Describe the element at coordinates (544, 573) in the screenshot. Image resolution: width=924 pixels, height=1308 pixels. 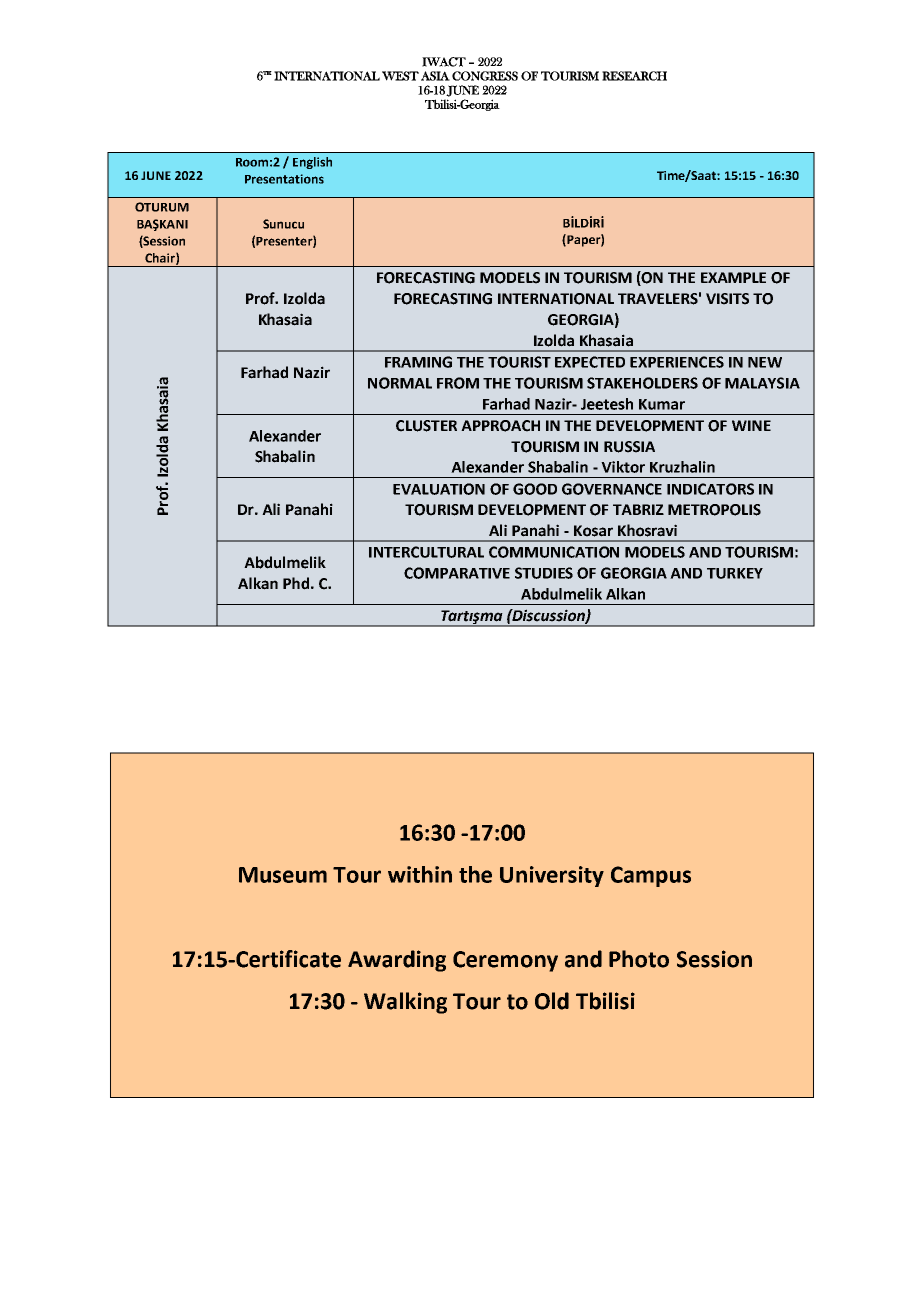
I see `STUDIES` at that location.
